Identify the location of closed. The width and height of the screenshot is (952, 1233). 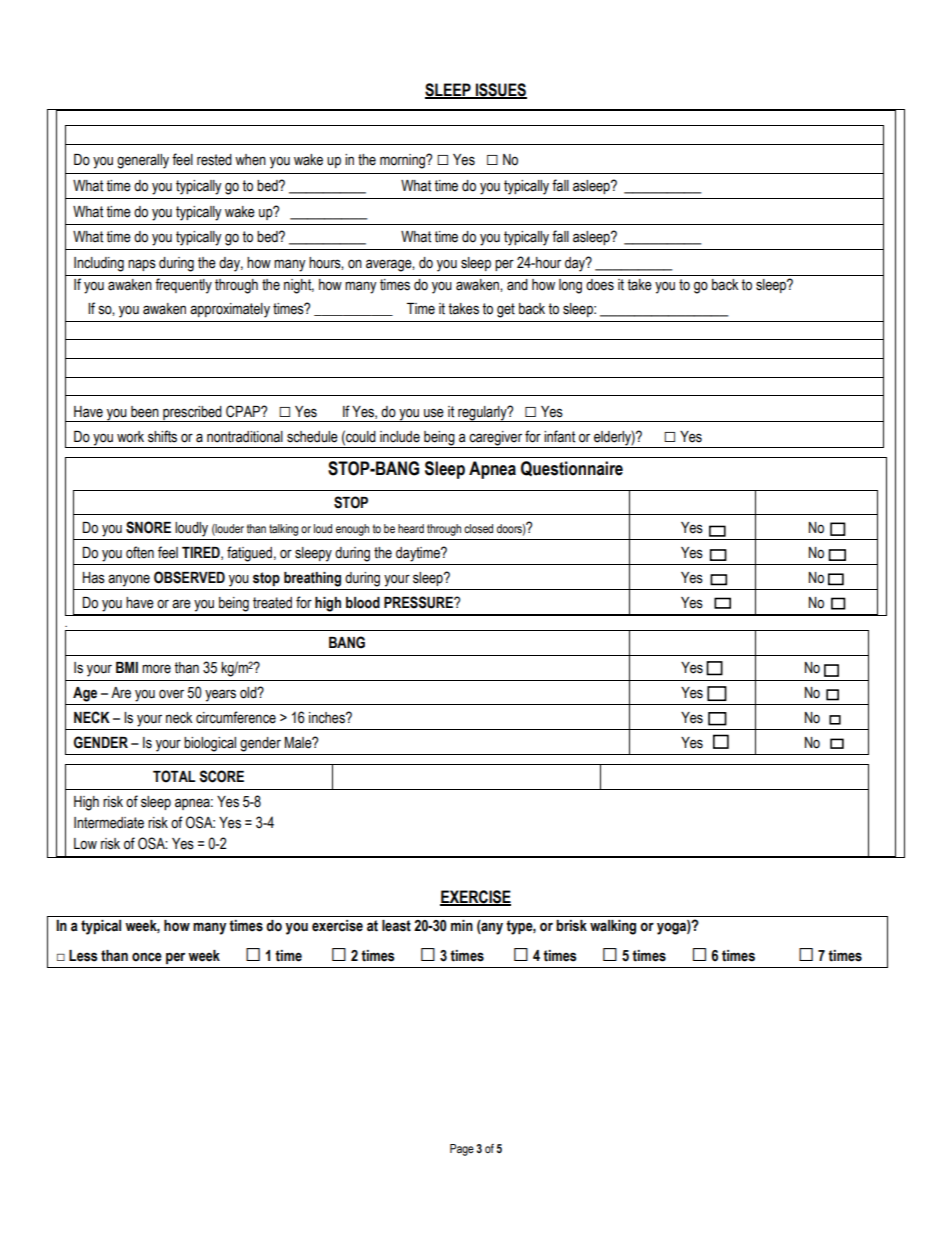
(478, 528).
